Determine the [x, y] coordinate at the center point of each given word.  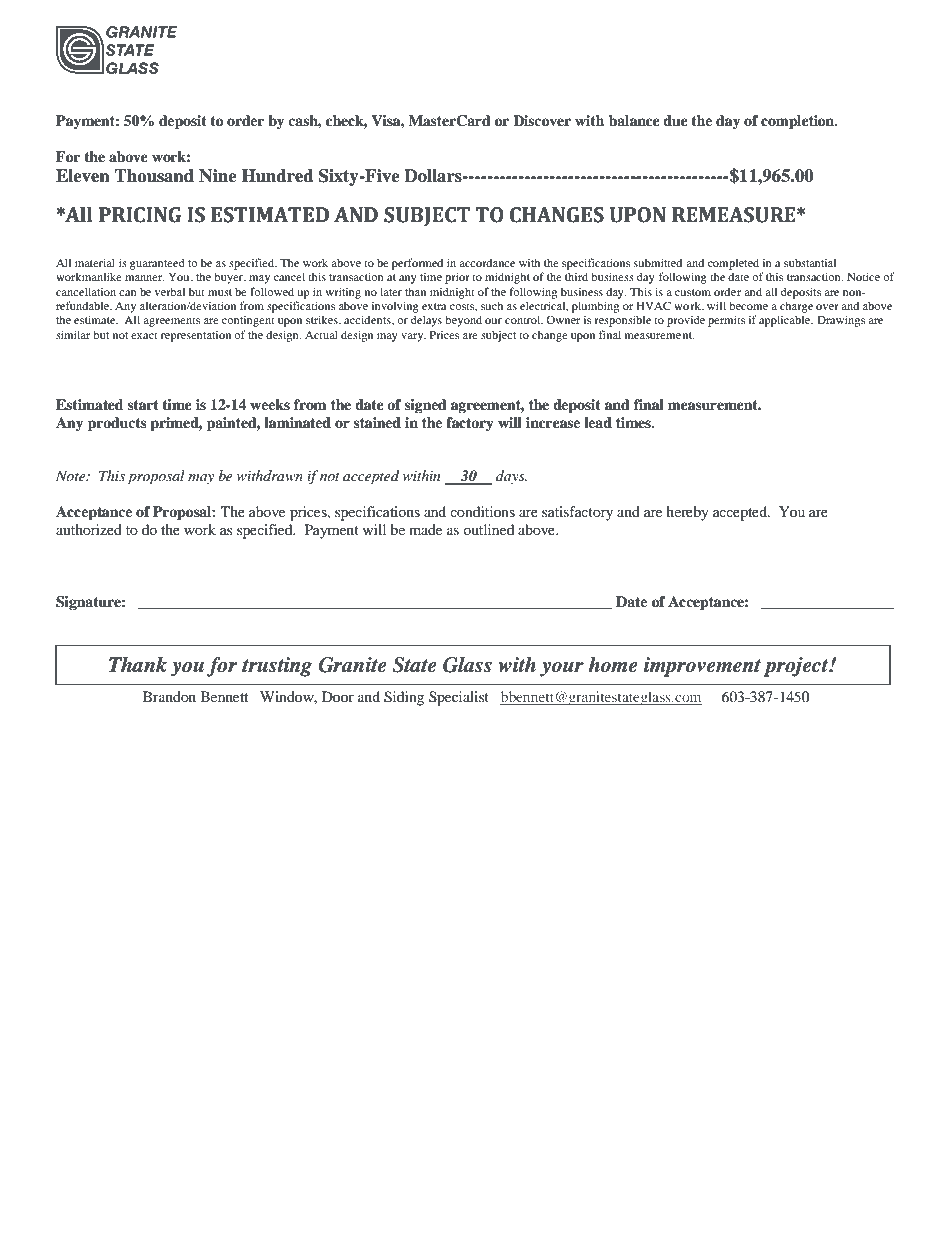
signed [426, 406]
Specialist [459, 698]
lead [598, 422]
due [675, 120]
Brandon [169, 696]
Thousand [154, 176]
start [143, 405]
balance [634, 120]
